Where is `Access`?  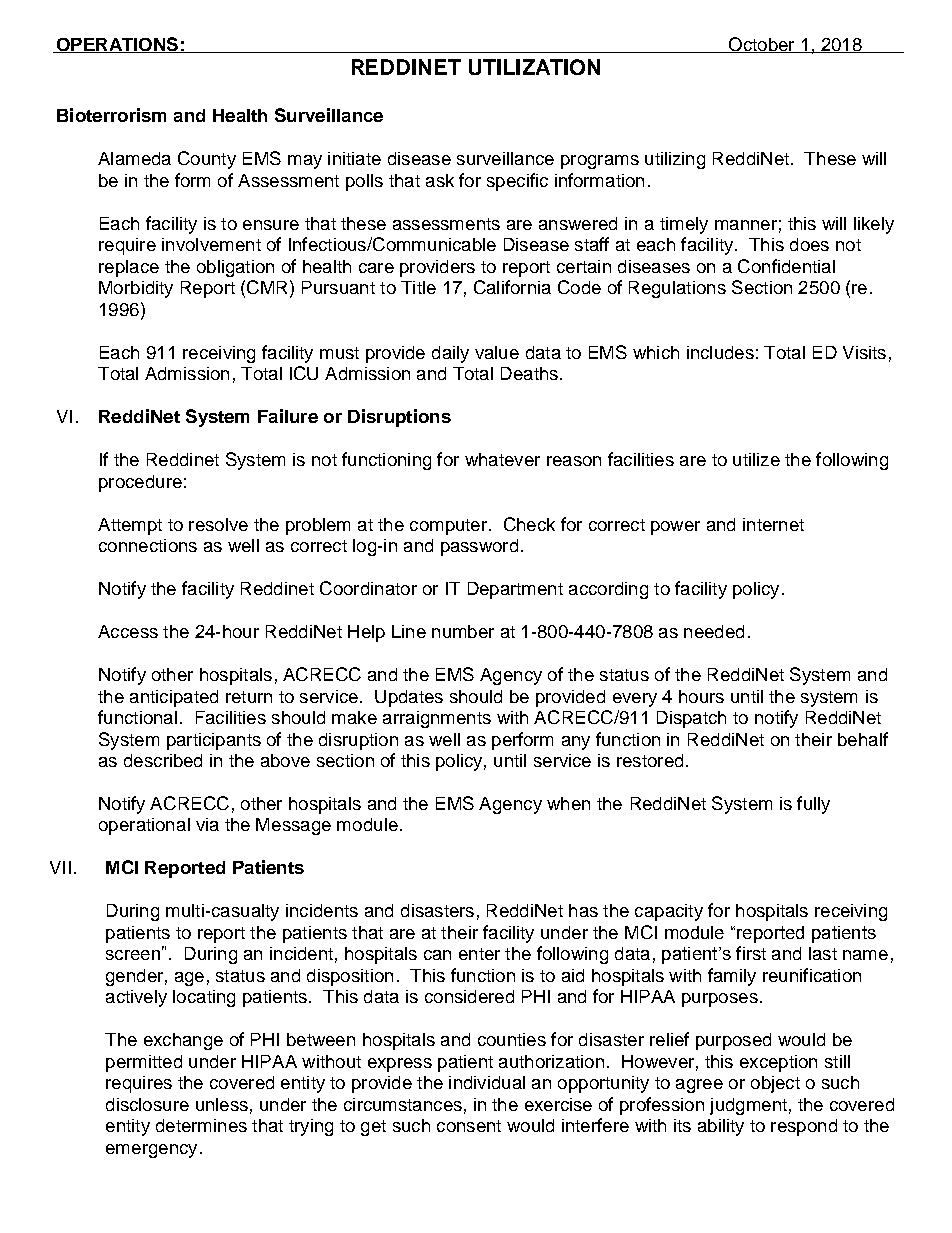 Access is located at coordinates (128, 631).
